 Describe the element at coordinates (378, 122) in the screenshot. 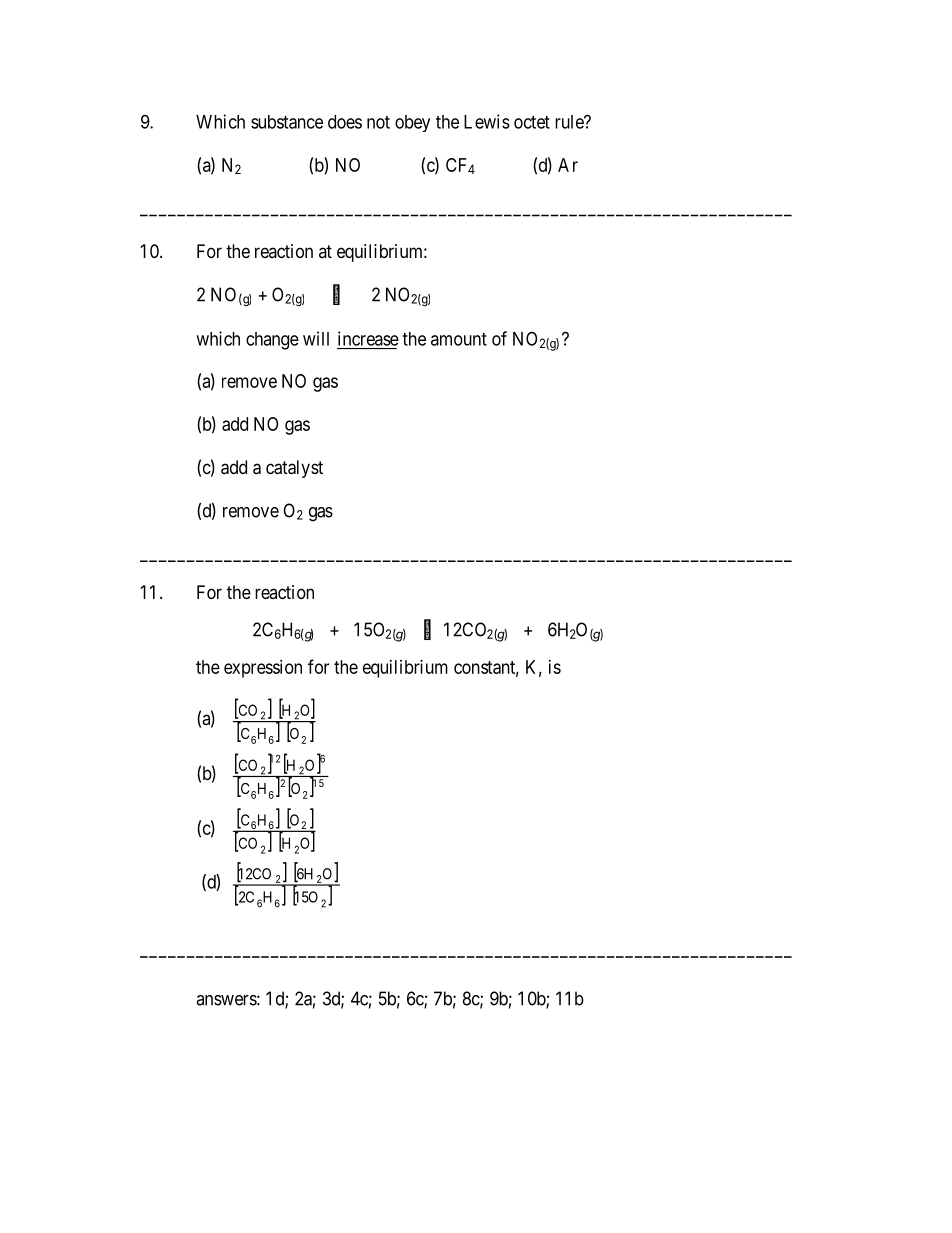

I see `not` at that location.
